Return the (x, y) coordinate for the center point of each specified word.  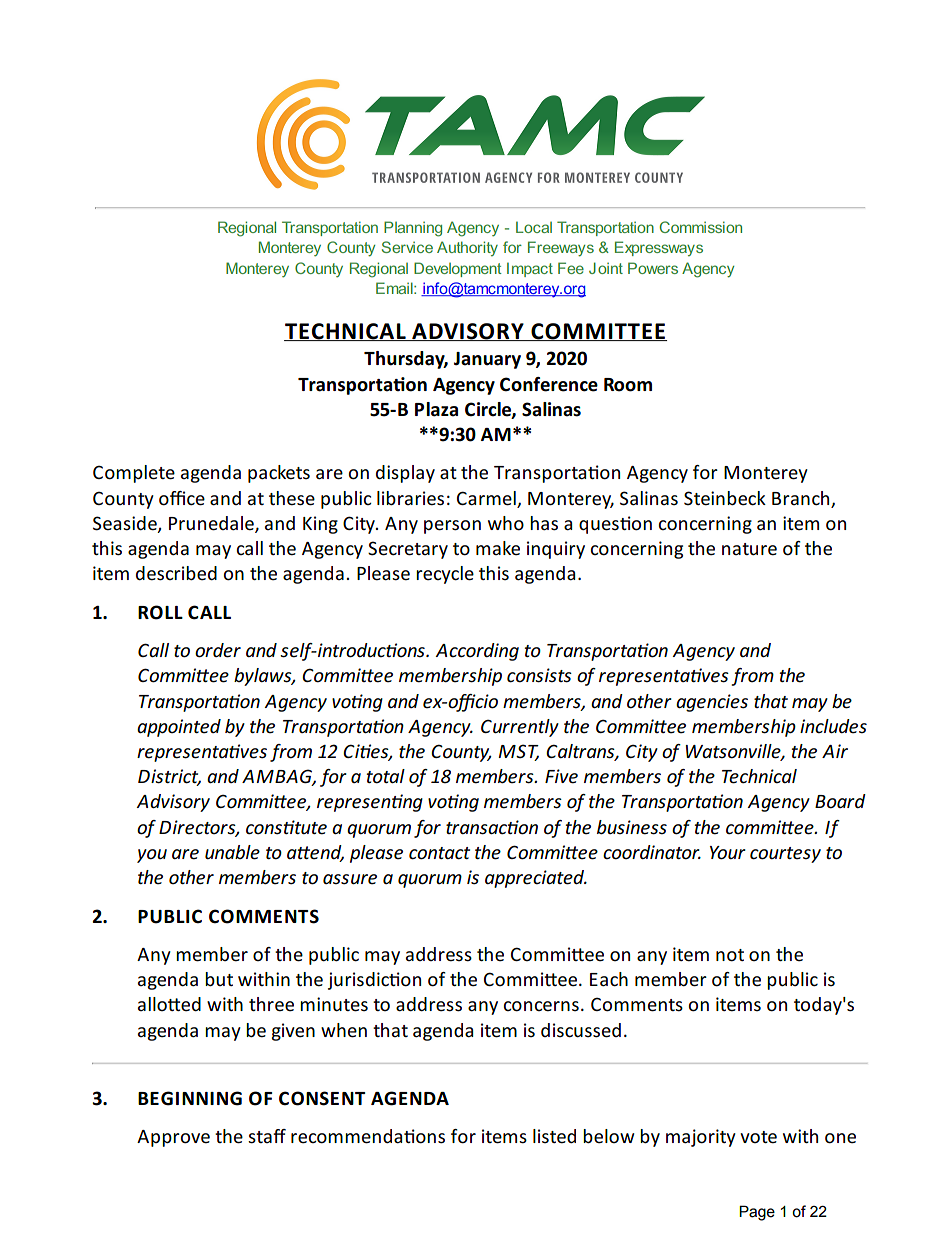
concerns (541, 1006)
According (477, 652)
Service (407, 247)
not (730, 955)
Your (728, 853)
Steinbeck (725, 498)
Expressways (659, 248)
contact (439, 853)
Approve (173, 1138)
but (219, 979)
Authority (467, 248)
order (218, 650)
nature (749, 549)
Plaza (436, 409)
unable (232, 852)
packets (279, 474)
